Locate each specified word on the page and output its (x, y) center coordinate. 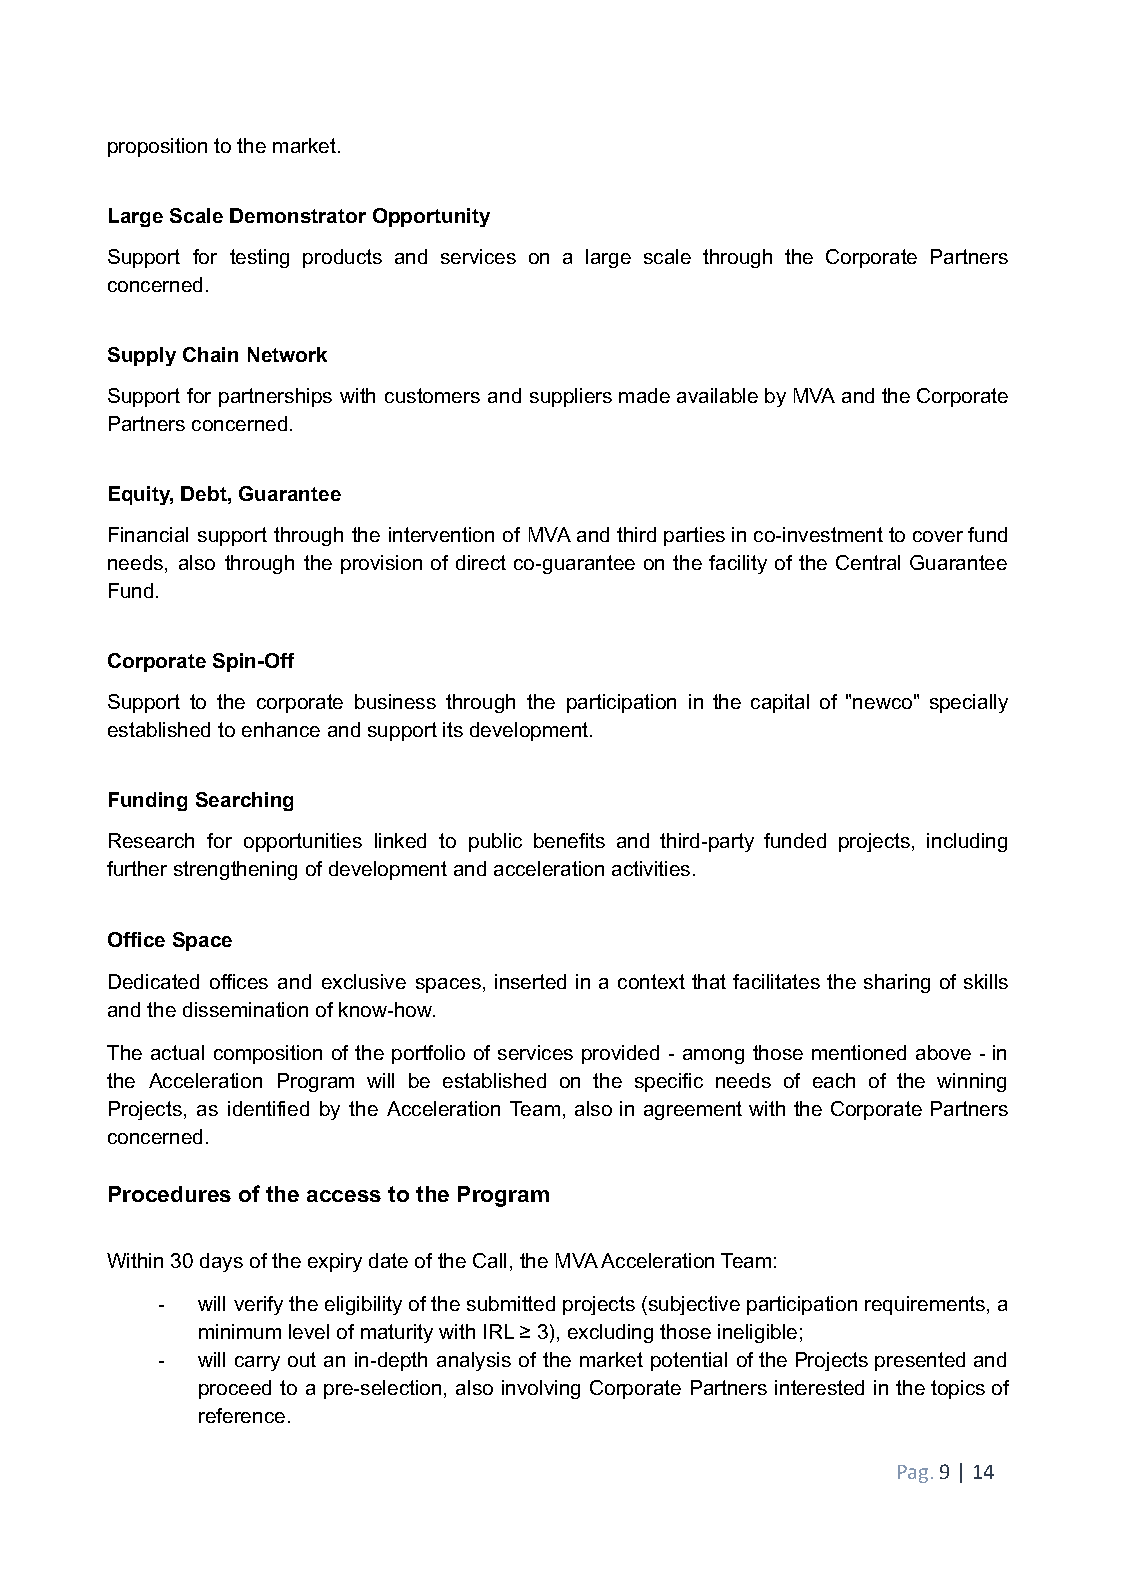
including (967, 842)
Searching (244, 801)
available (717, 395)
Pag (913, 1474)
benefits (569, 840)
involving (541, 1389)
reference (242, 1415)
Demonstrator (298, 215)
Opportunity (431, 217)
